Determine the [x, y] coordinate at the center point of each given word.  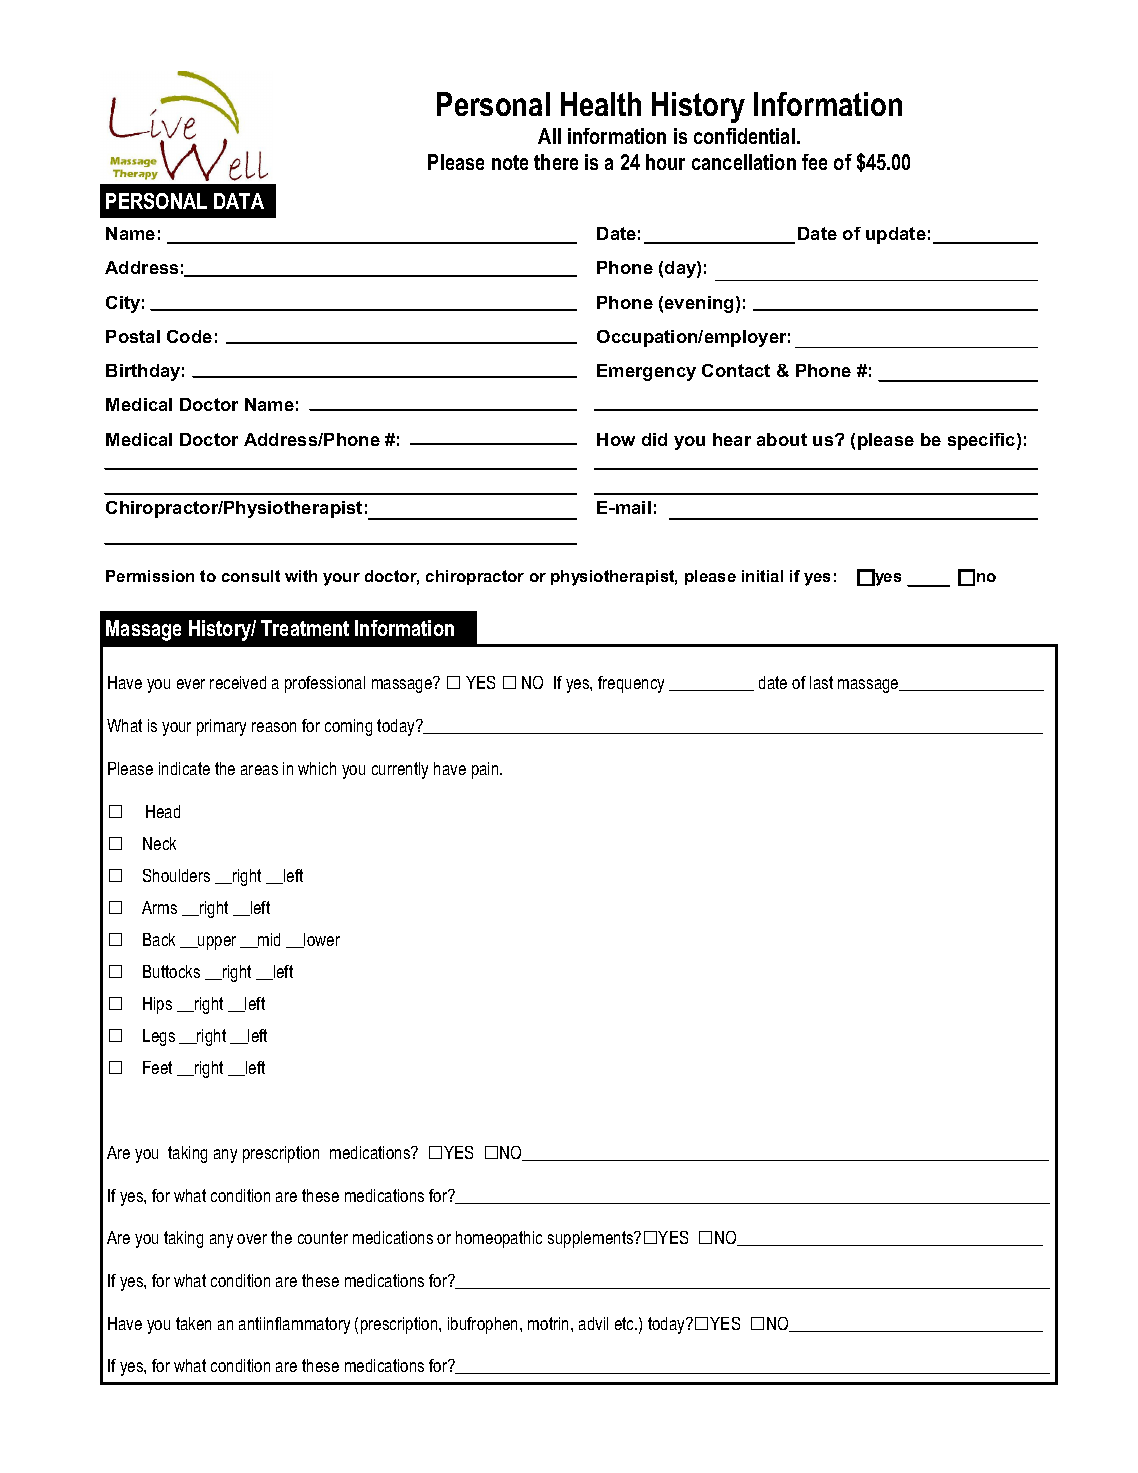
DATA [239, 201]
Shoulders [176, 875]
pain [486, 770]
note [510, 162]
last [821, 682]
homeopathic [499, 1239]
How [616, 439]
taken [193, 1323]
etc [626, 1323]
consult [251, 576]
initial [762, 576]
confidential [744, 136]
